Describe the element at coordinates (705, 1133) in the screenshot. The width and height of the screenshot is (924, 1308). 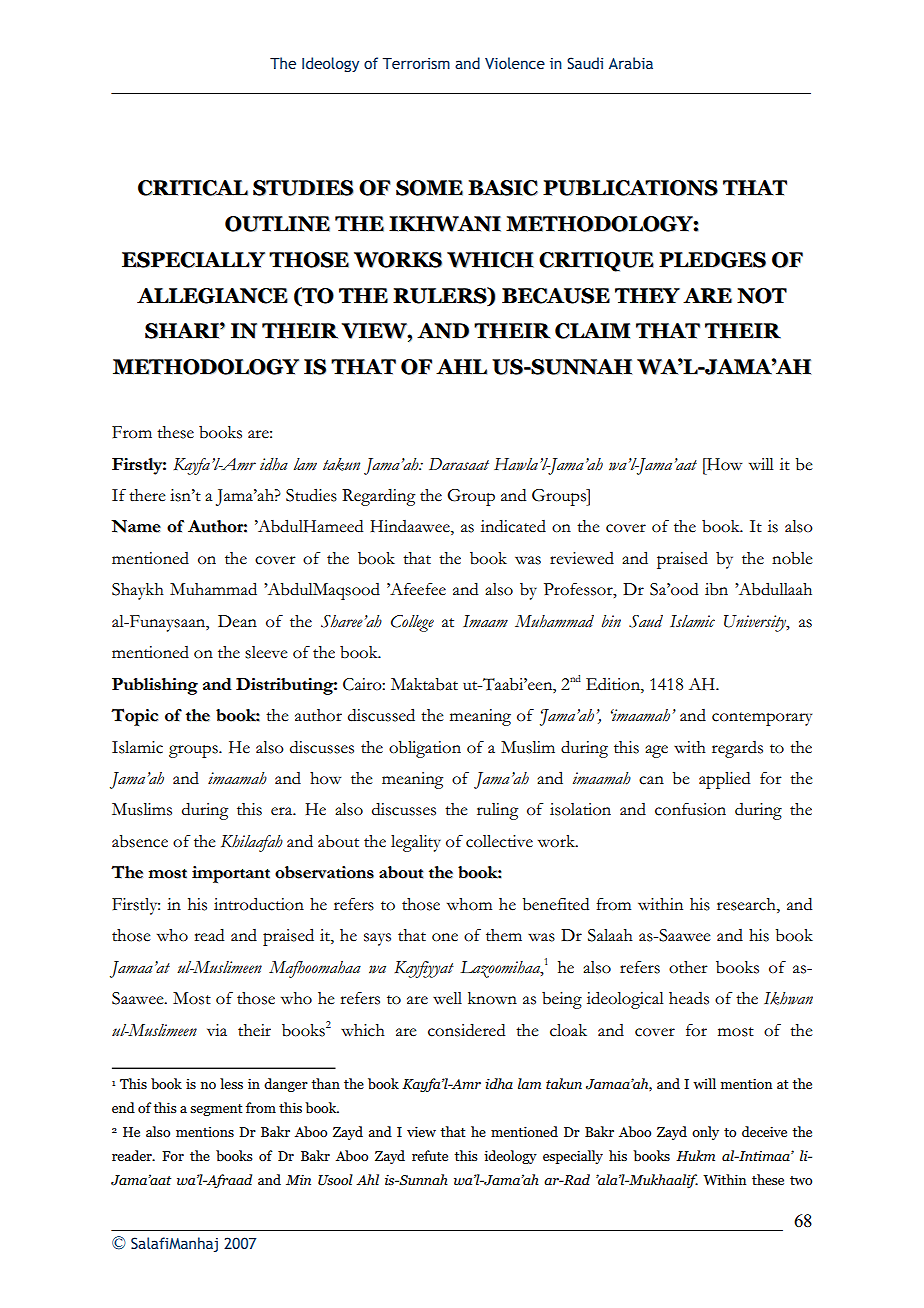
I see `only` at that location.
